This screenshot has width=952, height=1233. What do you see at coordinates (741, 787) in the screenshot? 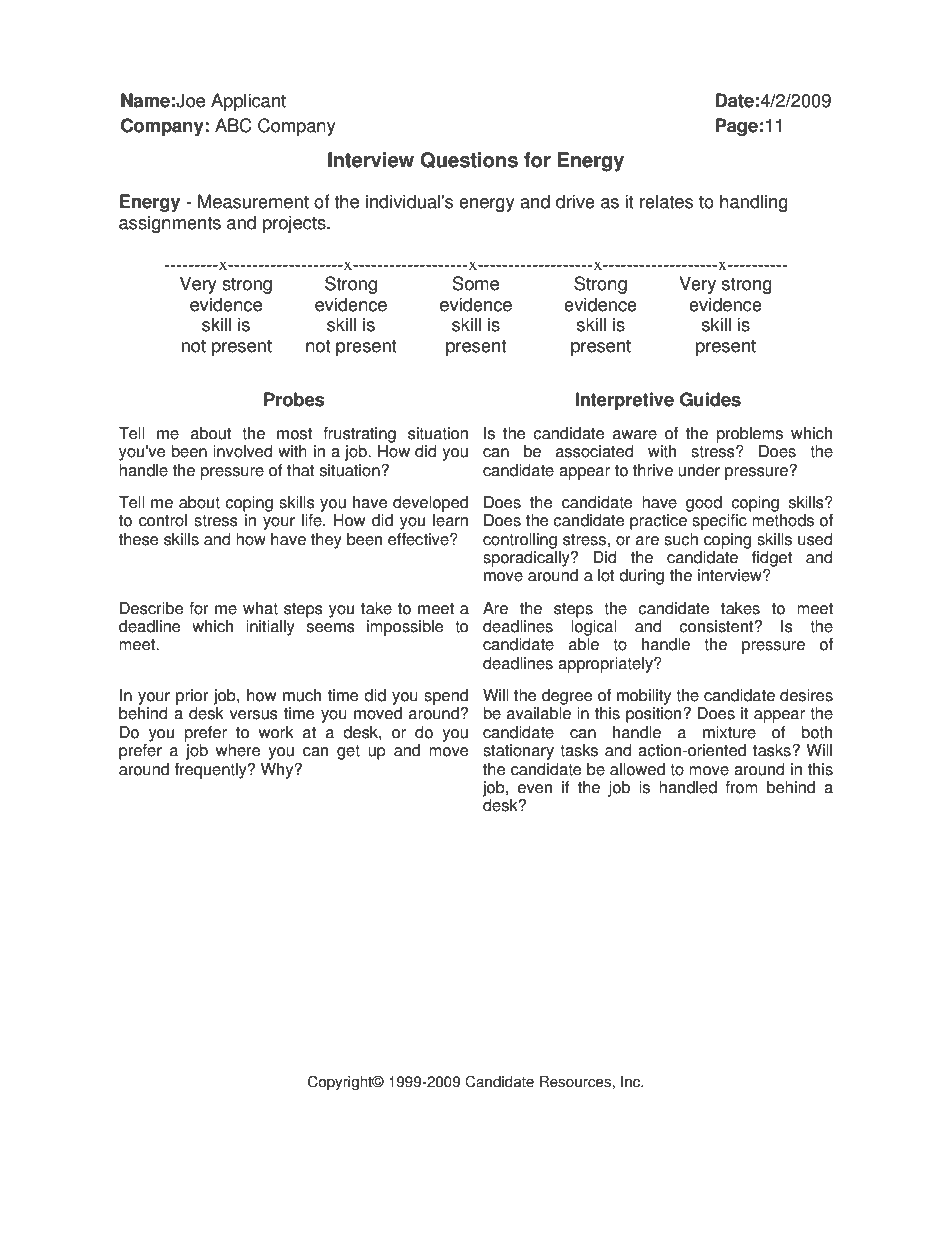
I see `from` at bounding box center [741, 787].
